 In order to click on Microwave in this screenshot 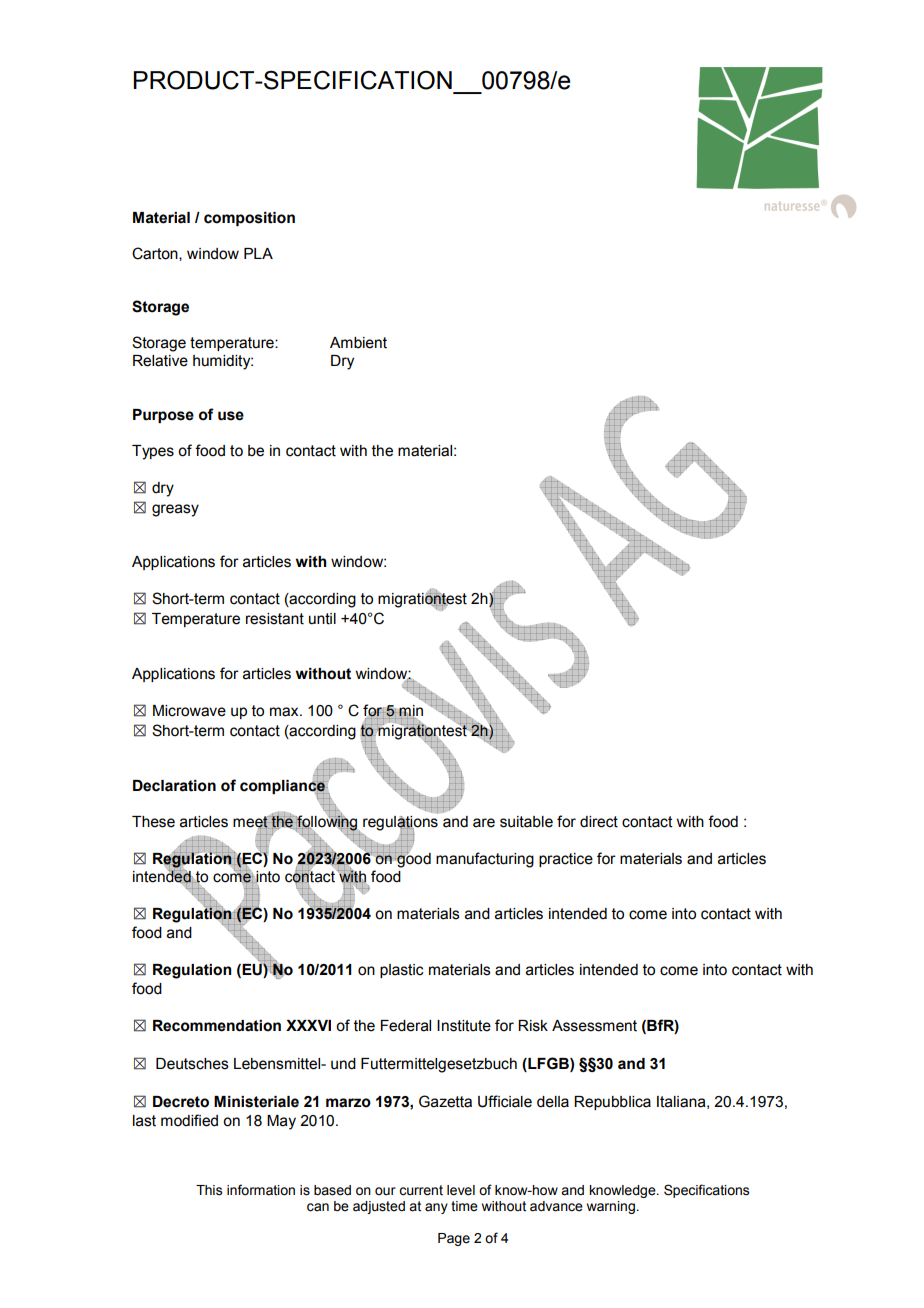, I will do `click(189, 711)`.
